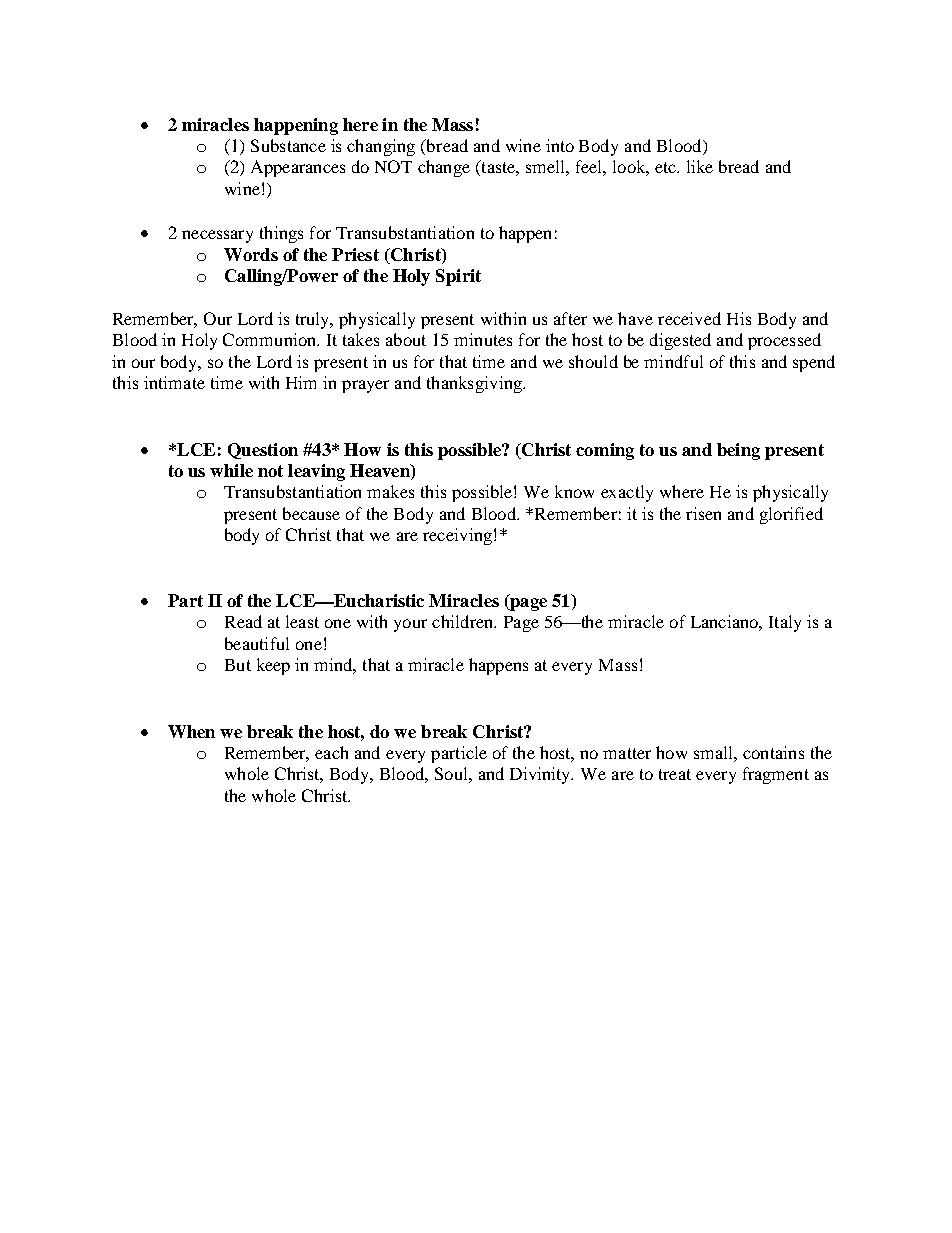  Describe the element at coordinates (444, 168) in the page. I see `change` at that location.
